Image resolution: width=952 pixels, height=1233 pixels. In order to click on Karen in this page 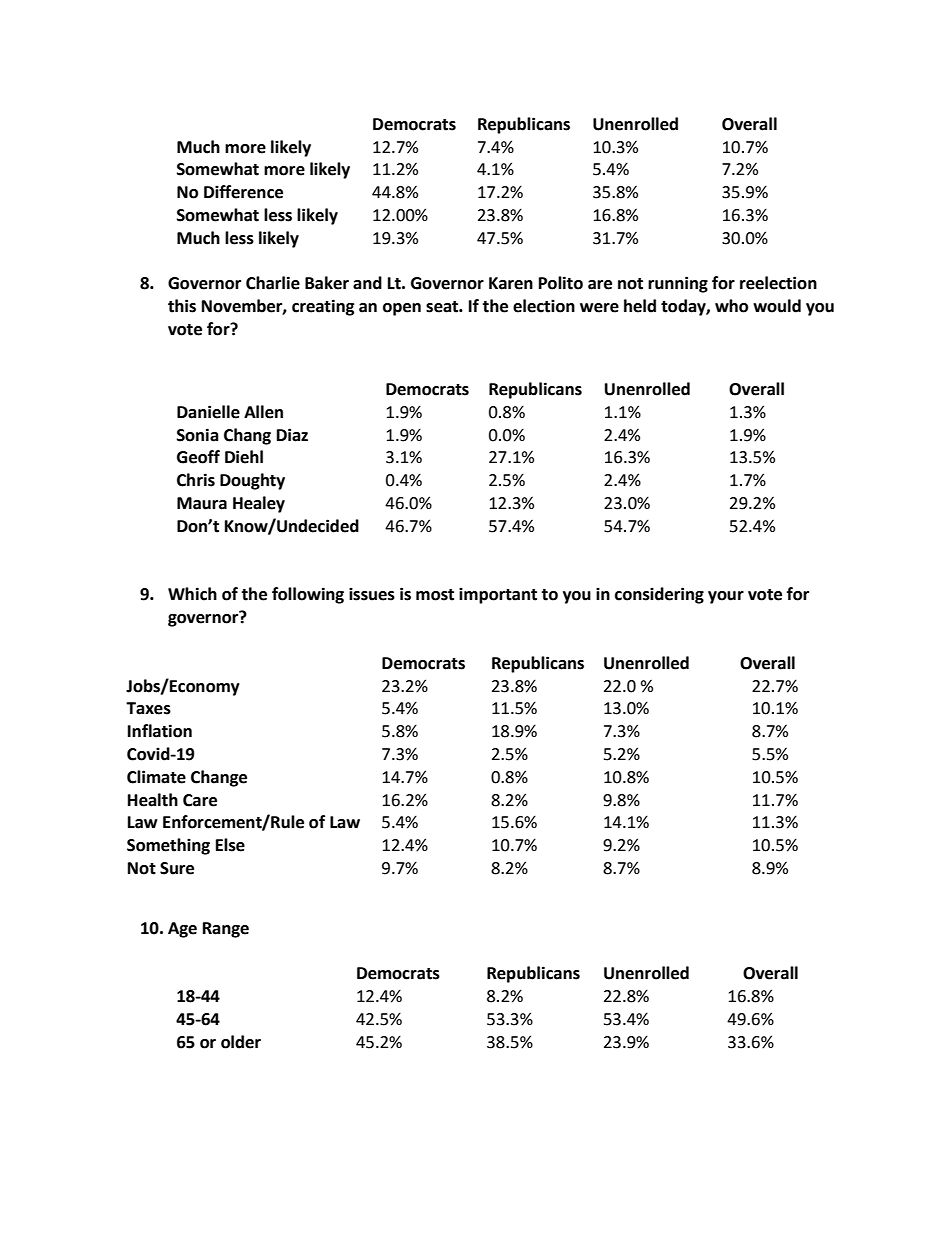, I will do `click(511, 283)`.
